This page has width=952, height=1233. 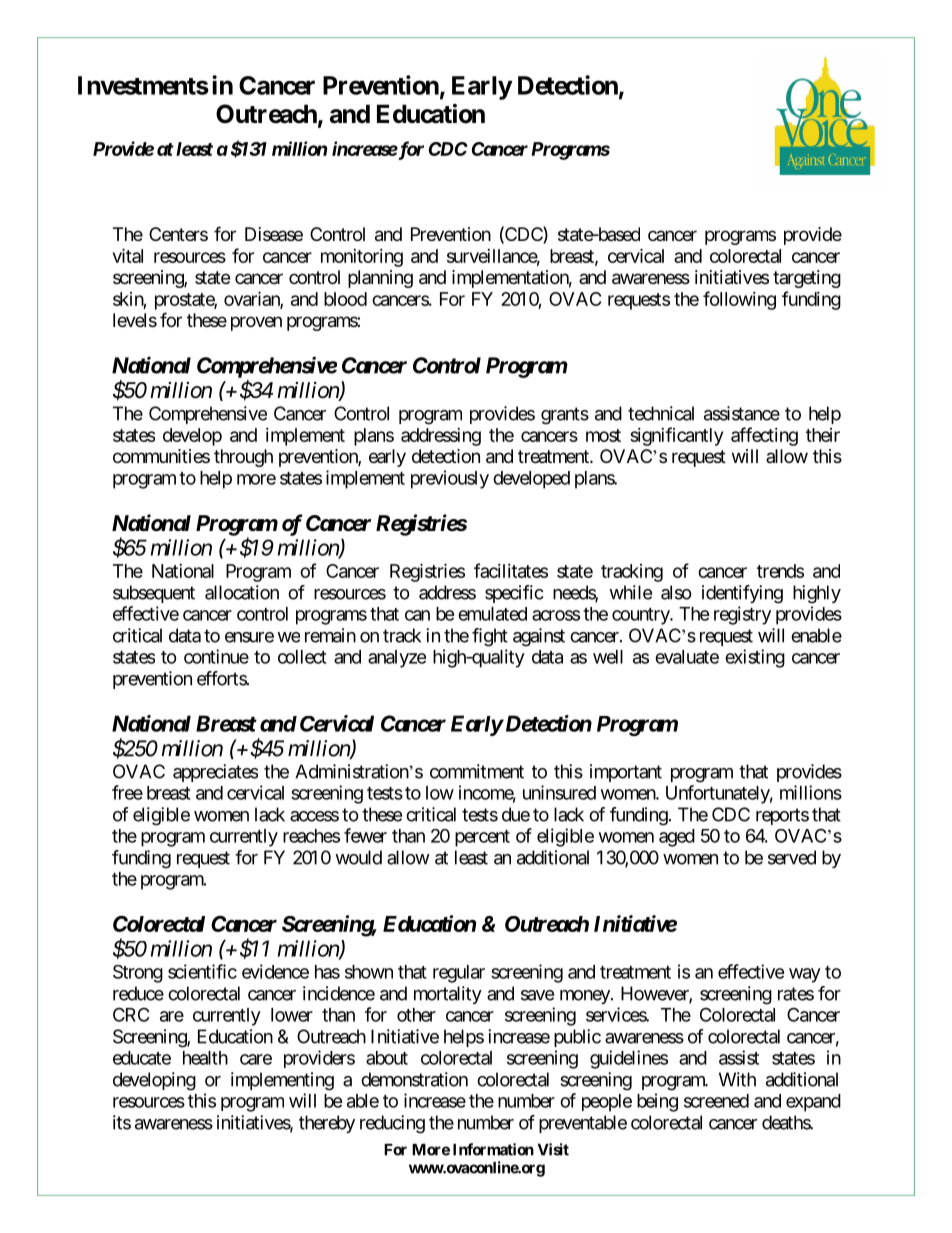 What do you see at coordinates (256, 323) in the page?
I see `proven` at bounding box center [256, 323].
